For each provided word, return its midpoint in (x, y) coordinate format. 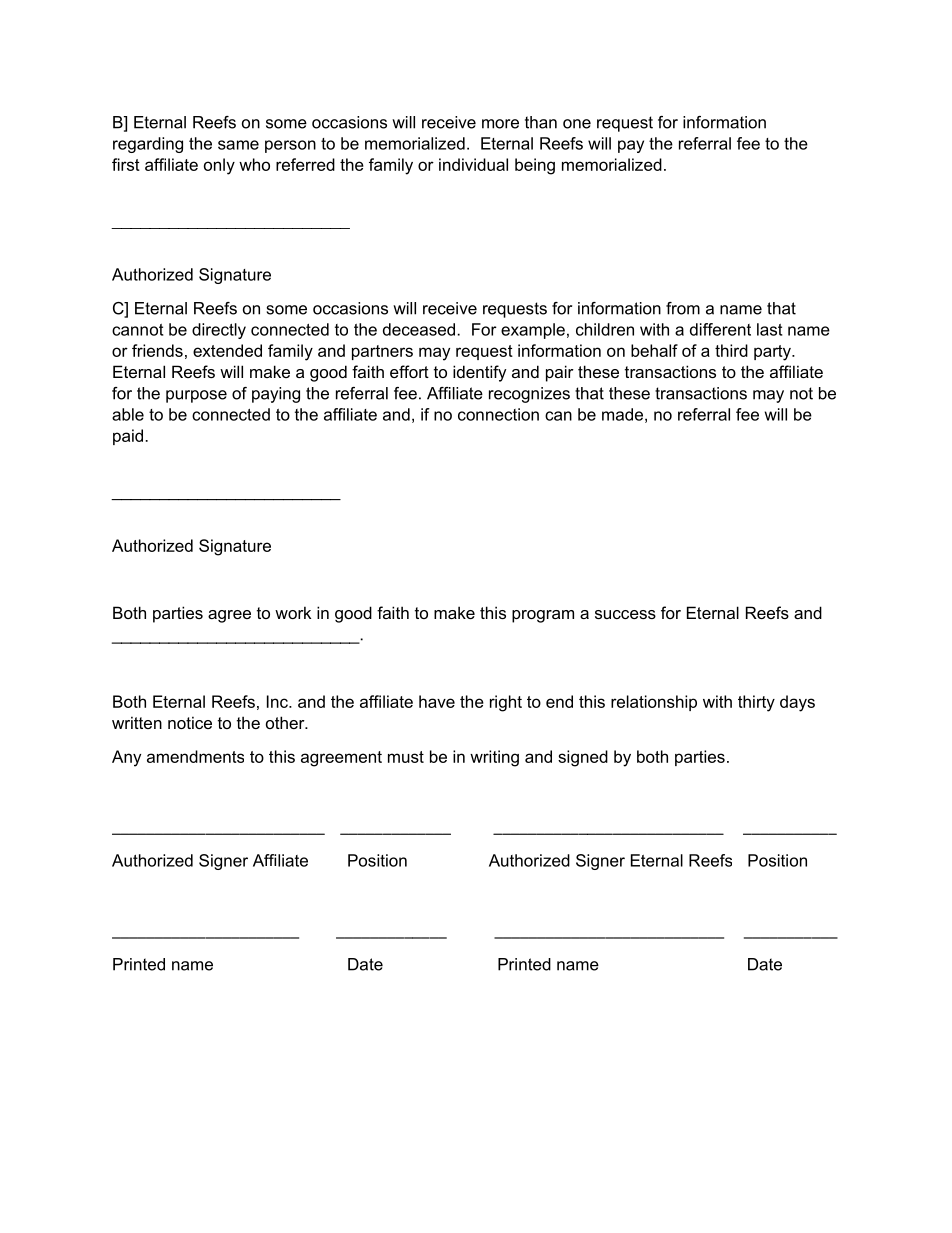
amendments (195, 756)
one (577, 124)
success (625, 614)
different (720, 329)
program (543, 616)
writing (494, 758)
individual (473, 164)
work (293, 612)
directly (219, 331)
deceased (420, 329)
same (238, 145)
